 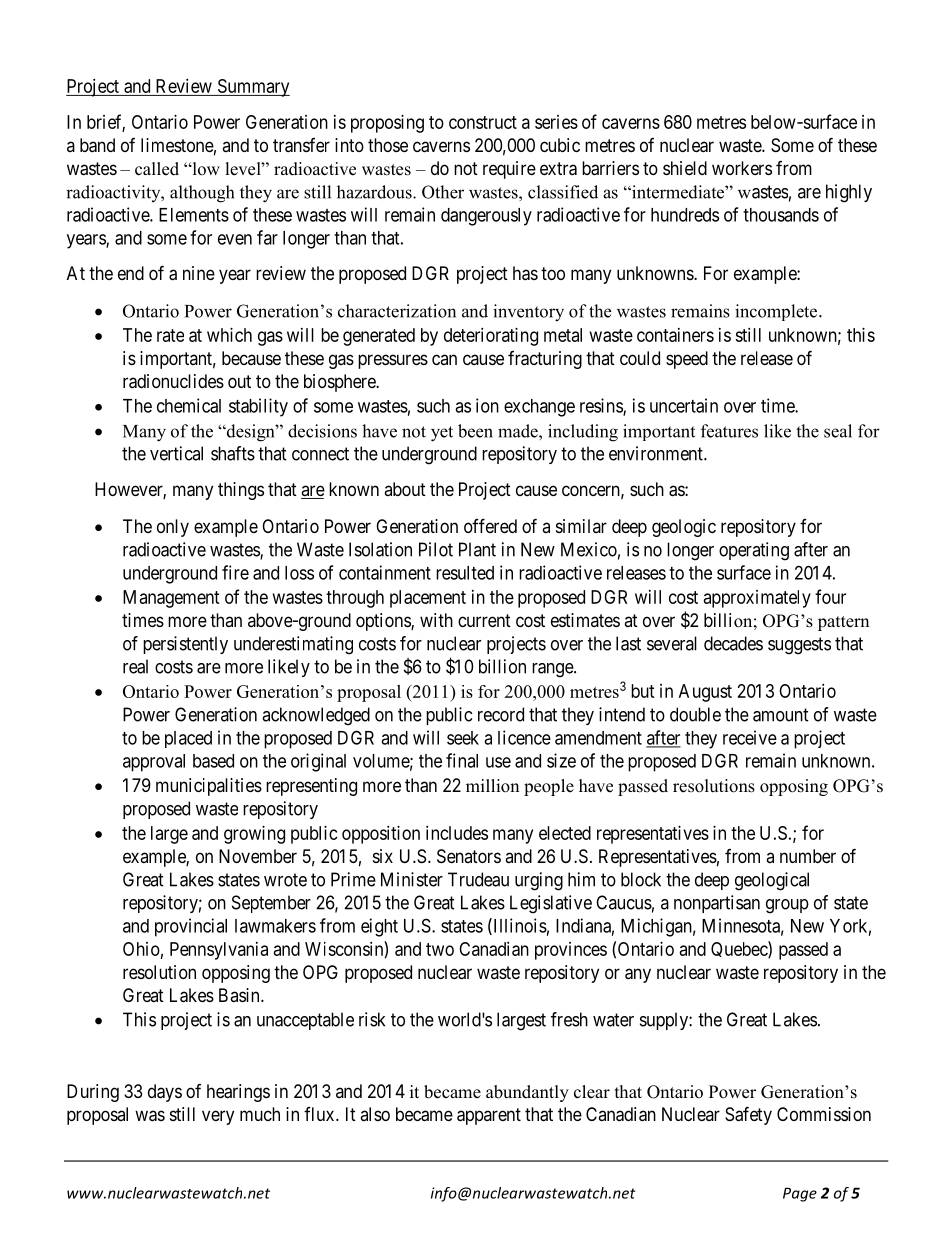 What do you see at coordinates (157, 169) in the document?
I see `called` at bounding box center [157, 169].
